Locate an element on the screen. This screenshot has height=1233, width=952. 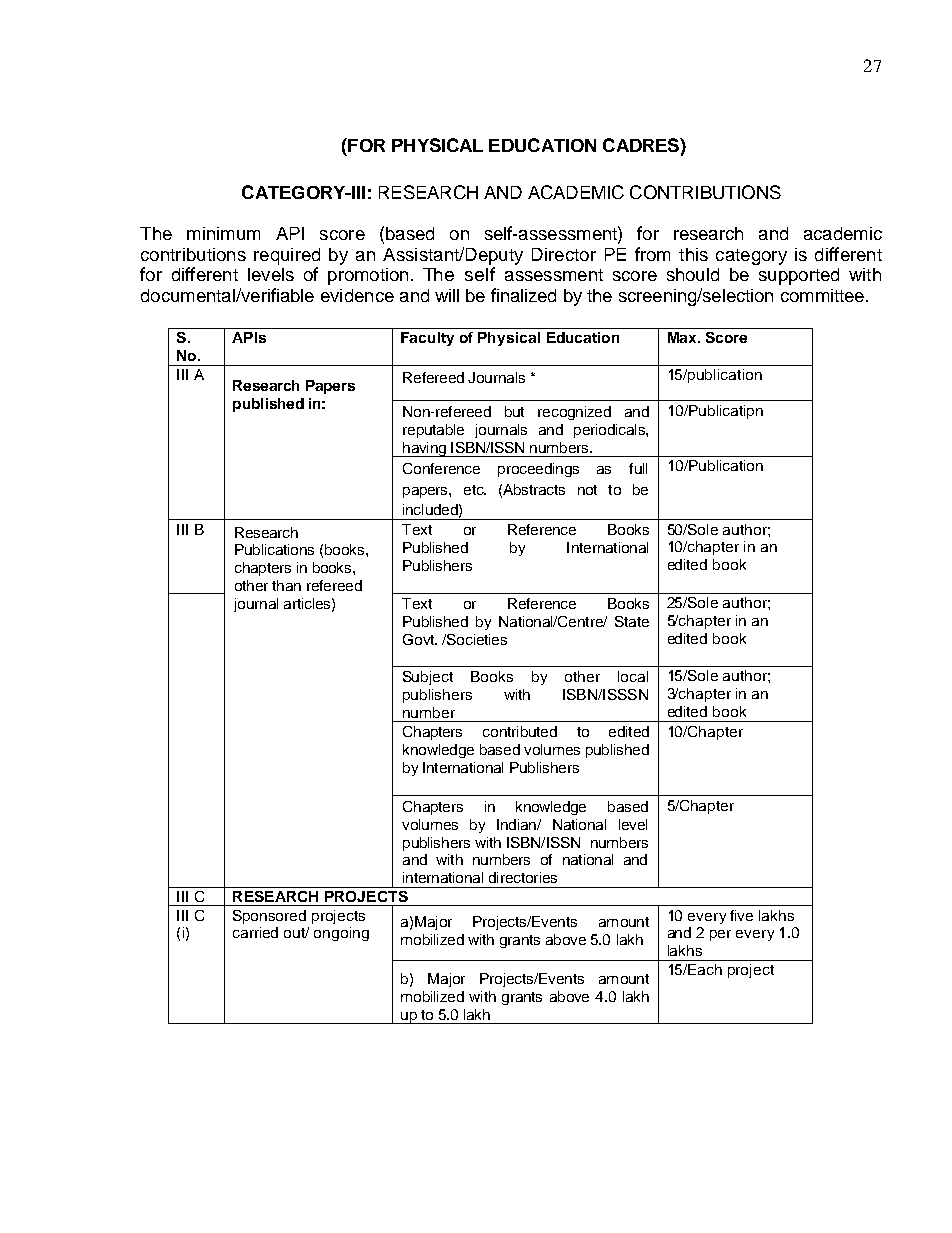
local is located at coordinates (633, 676).
